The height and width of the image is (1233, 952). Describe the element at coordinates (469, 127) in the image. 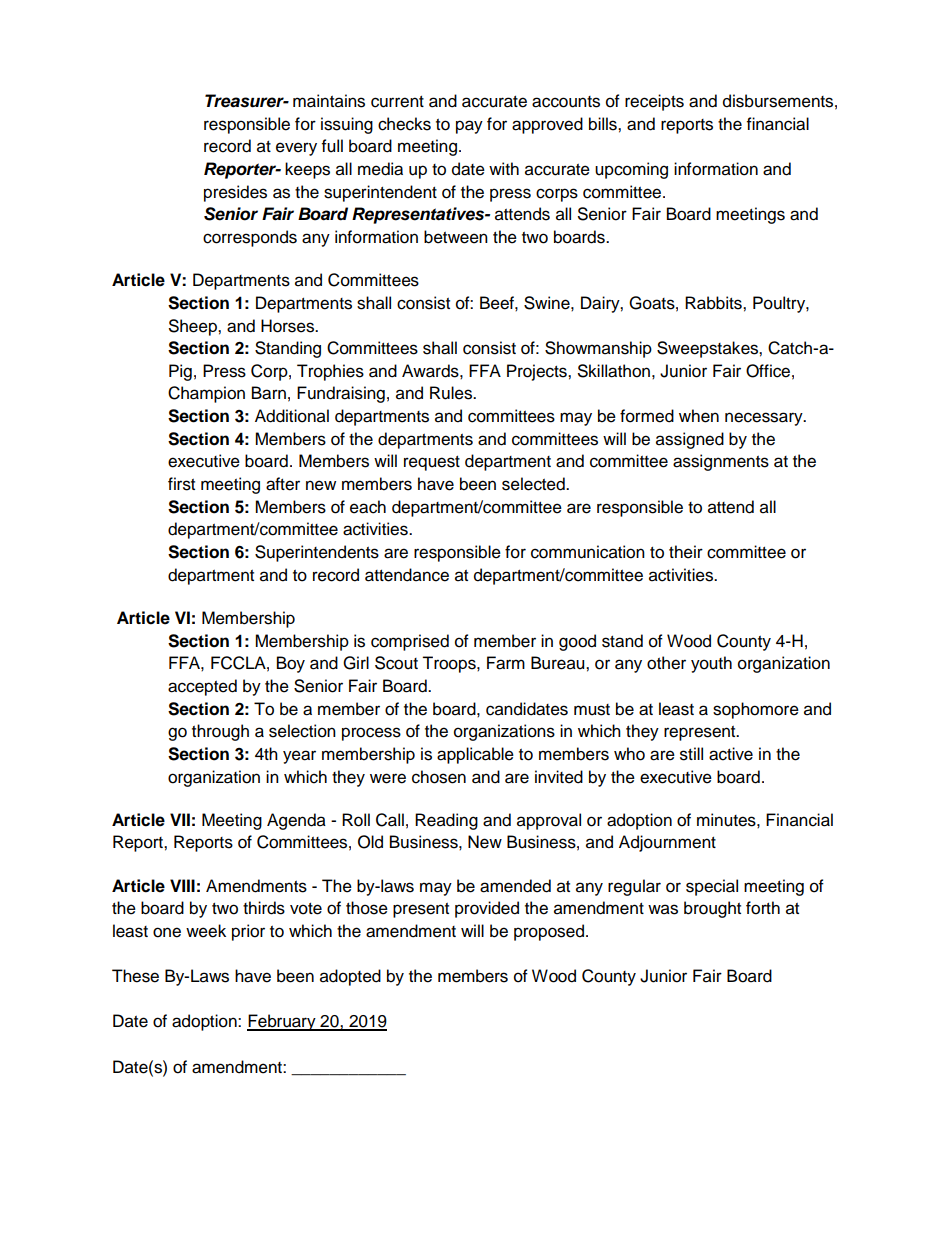

I see `pay` at that location.
